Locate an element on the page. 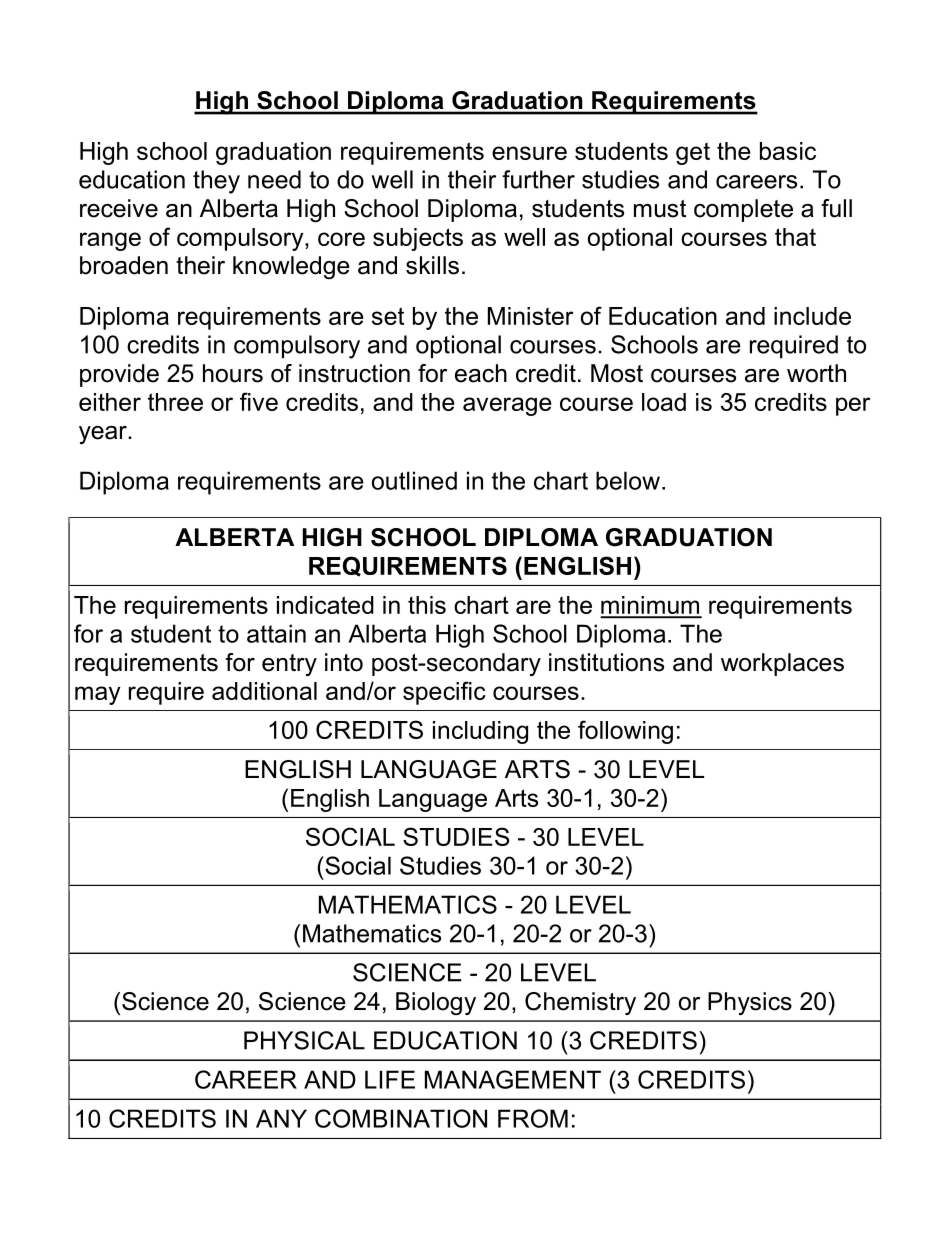 Image resolution: width=952 pixels, height=1233 pixels. they is located at coordinates (216, 182).
